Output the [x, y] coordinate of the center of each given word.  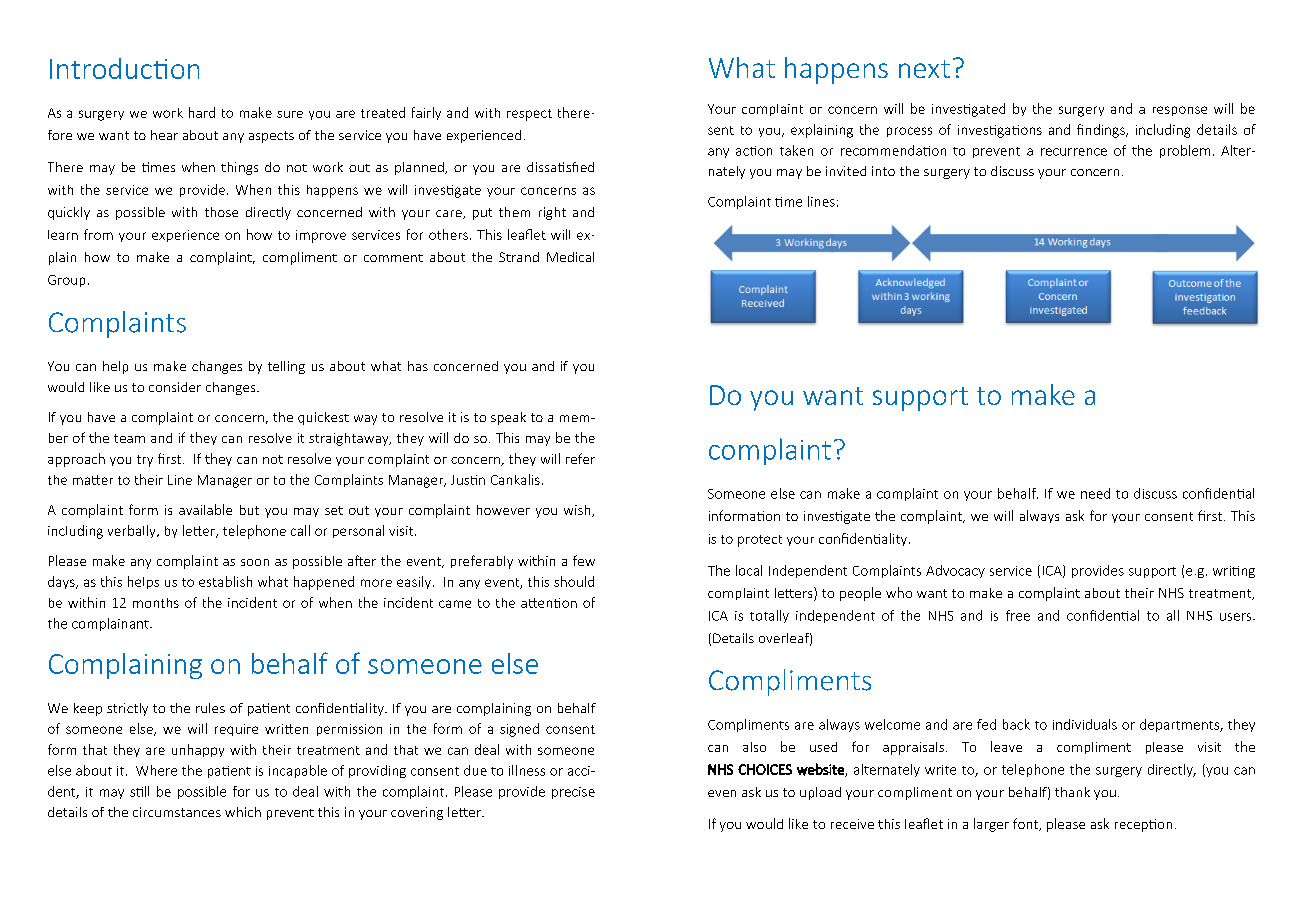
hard [202, 112]
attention [549, 603]
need [1095, 493]
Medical [570, 257]
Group [66, 281]
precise [573, 793]
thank [1072, 792]
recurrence [1074, 152]
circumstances [177, 812]
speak [508, 418]
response [1180, 111]
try [145, 461]
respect [529, 115]
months [156, 603]
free [1018, 615]
